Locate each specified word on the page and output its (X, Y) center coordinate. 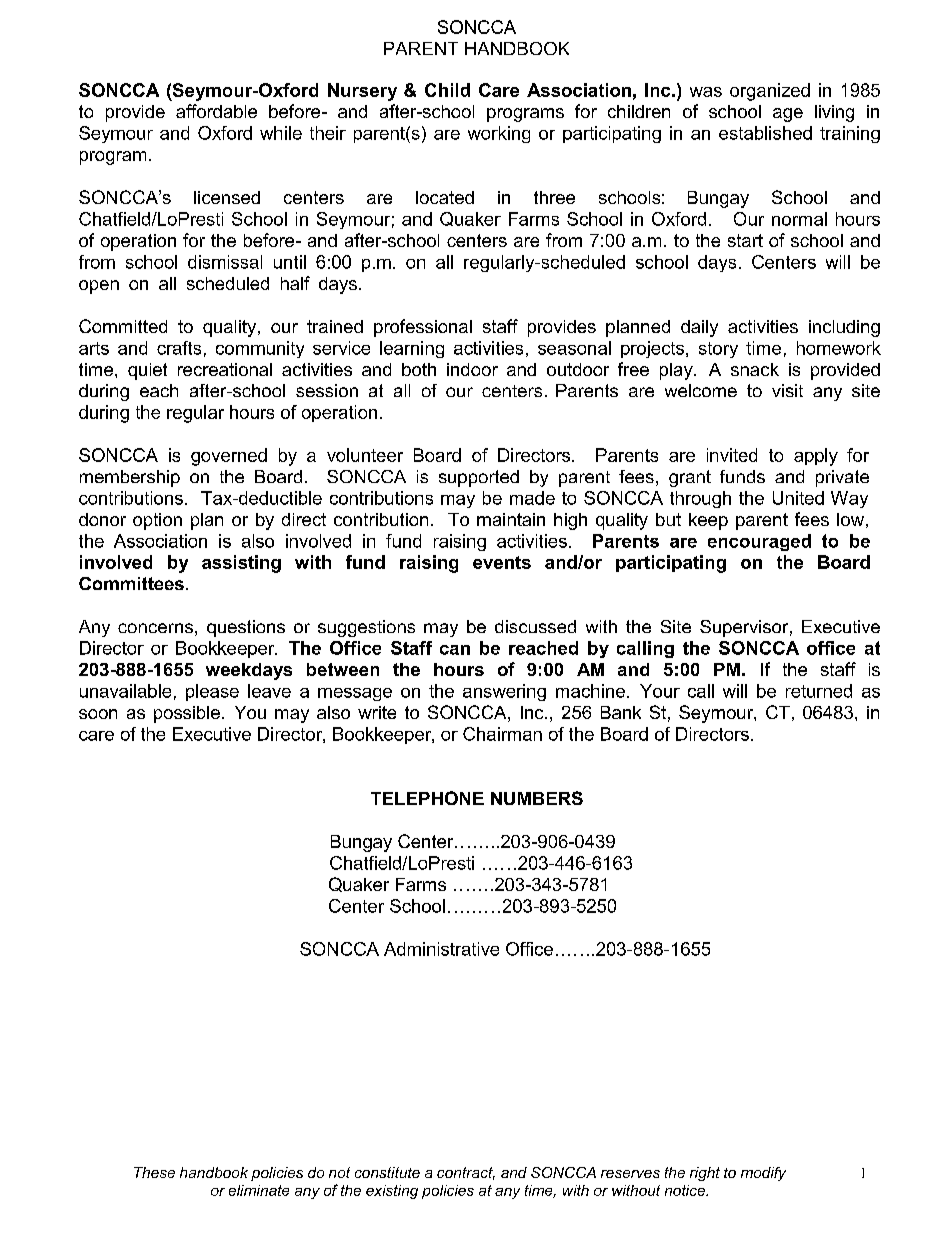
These (154, 1172)
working (499, 134)
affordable (216, 111)
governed (229, 457)
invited (732, 455)
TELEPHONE (427, 798)
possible (187, 714)
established (765, 133)
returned (819, 691)
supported (479, 478)
